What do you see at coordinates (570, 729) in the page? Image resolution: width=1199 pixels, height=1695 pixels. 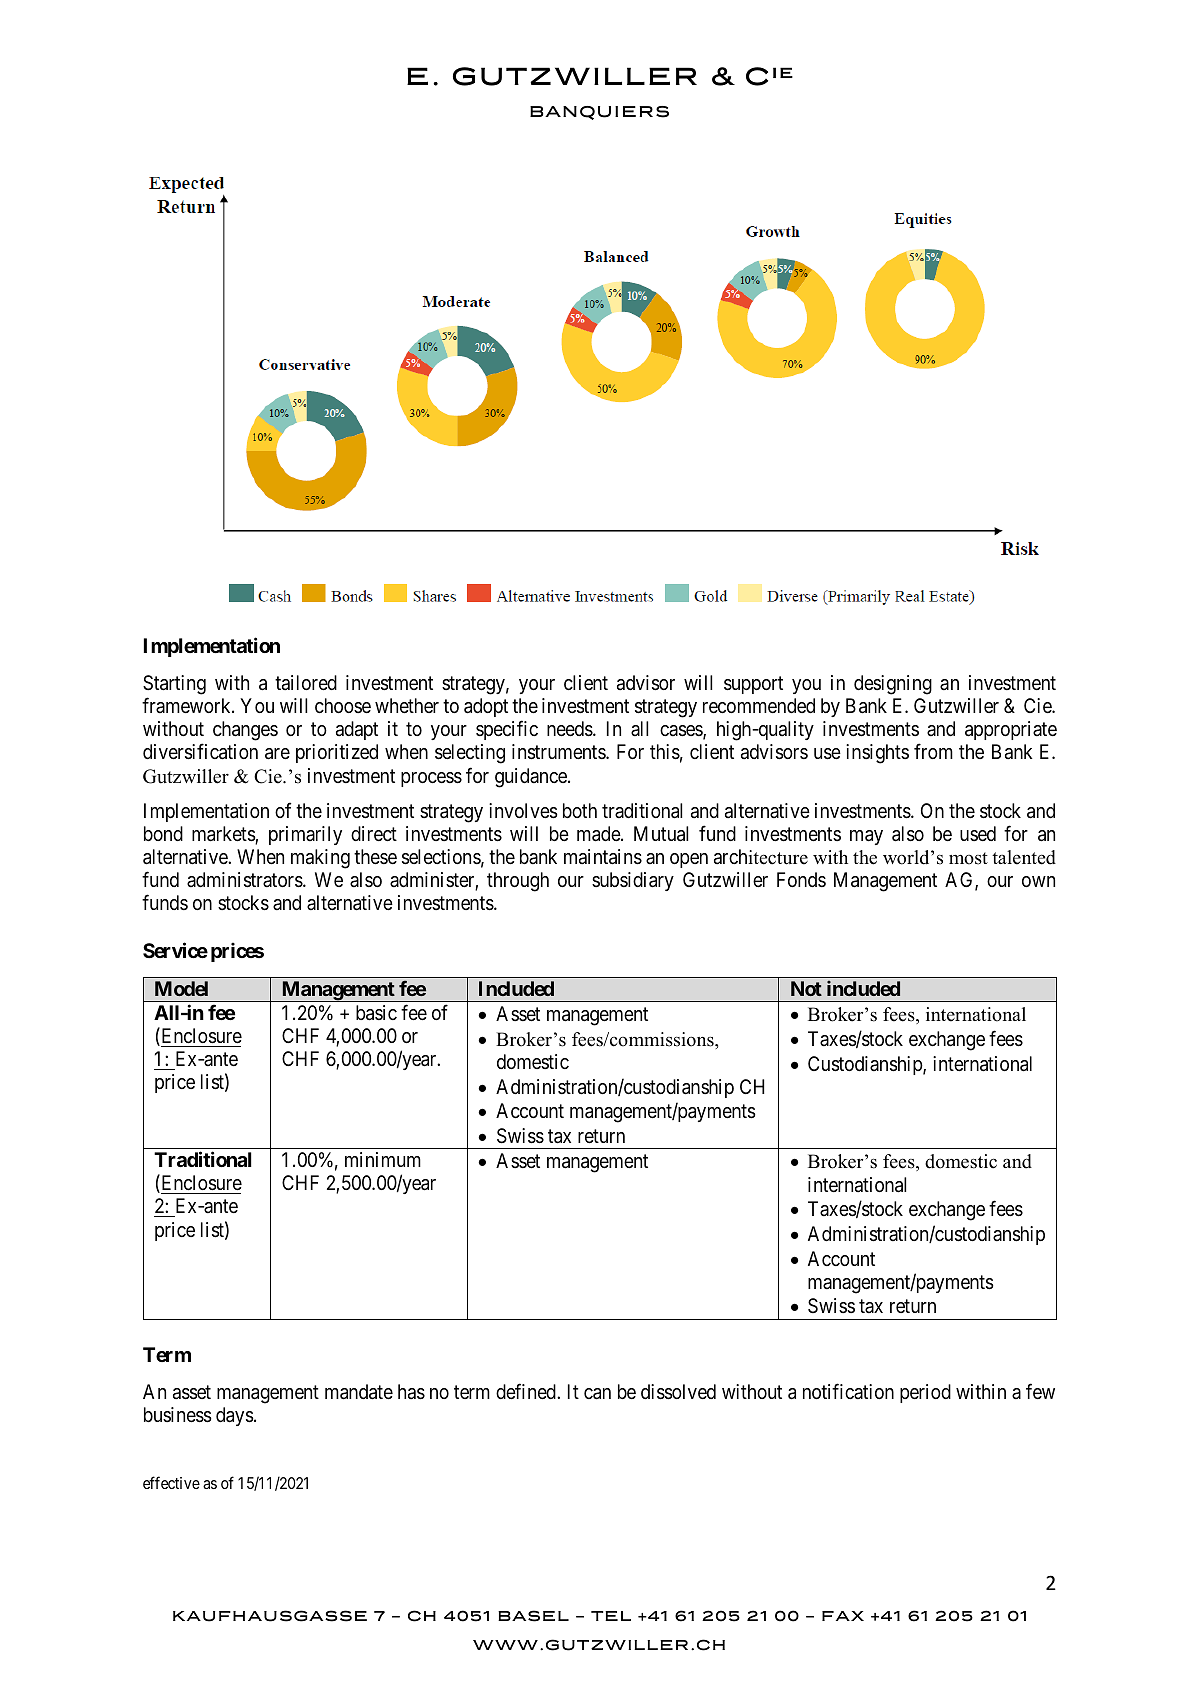 I see `needs` at bounding box center [570, 729].
